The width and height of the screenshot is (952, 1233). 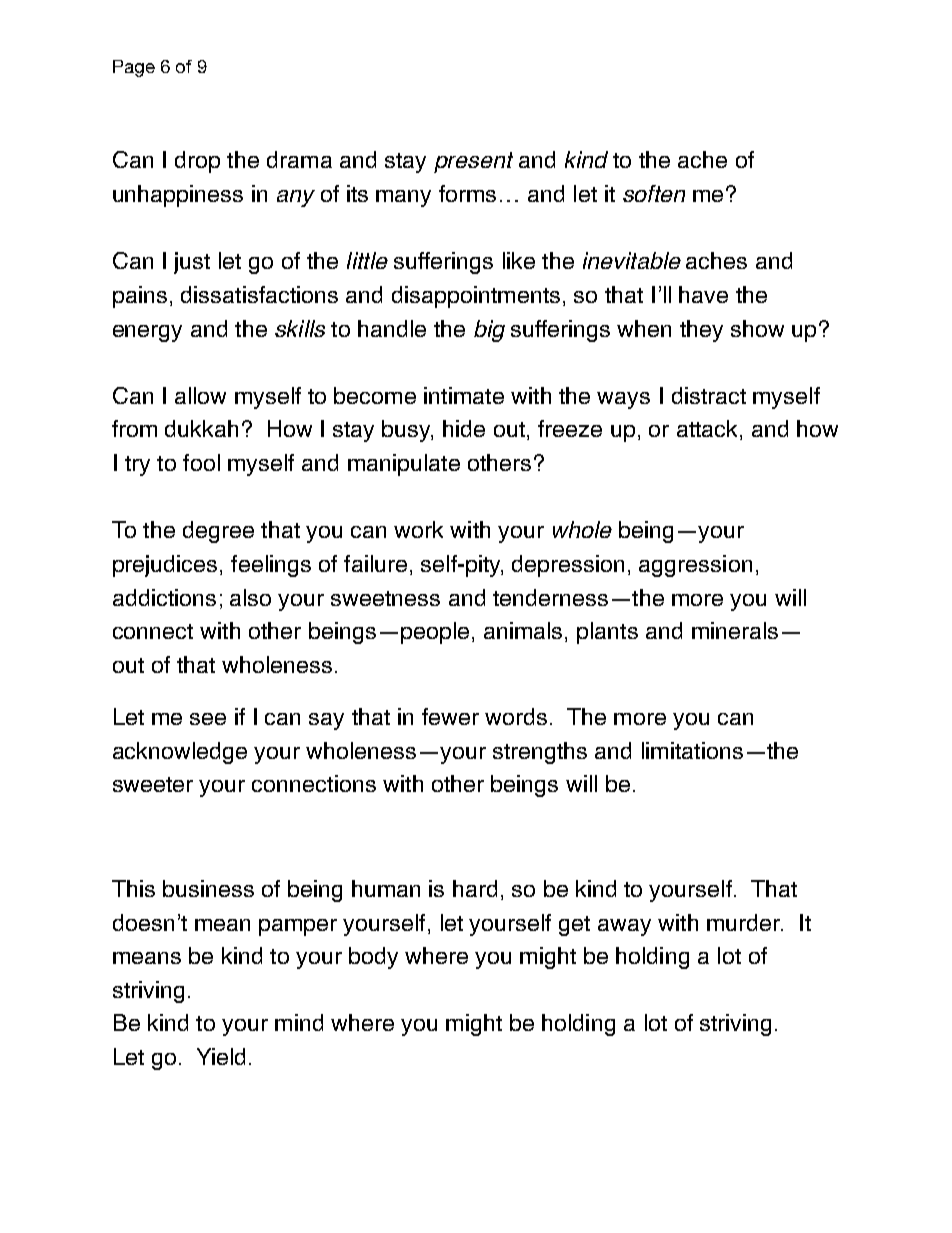 What do you see at coordinates (147, 333) in the screenshot?
I see `energy` at bounding box center [147, 333].
